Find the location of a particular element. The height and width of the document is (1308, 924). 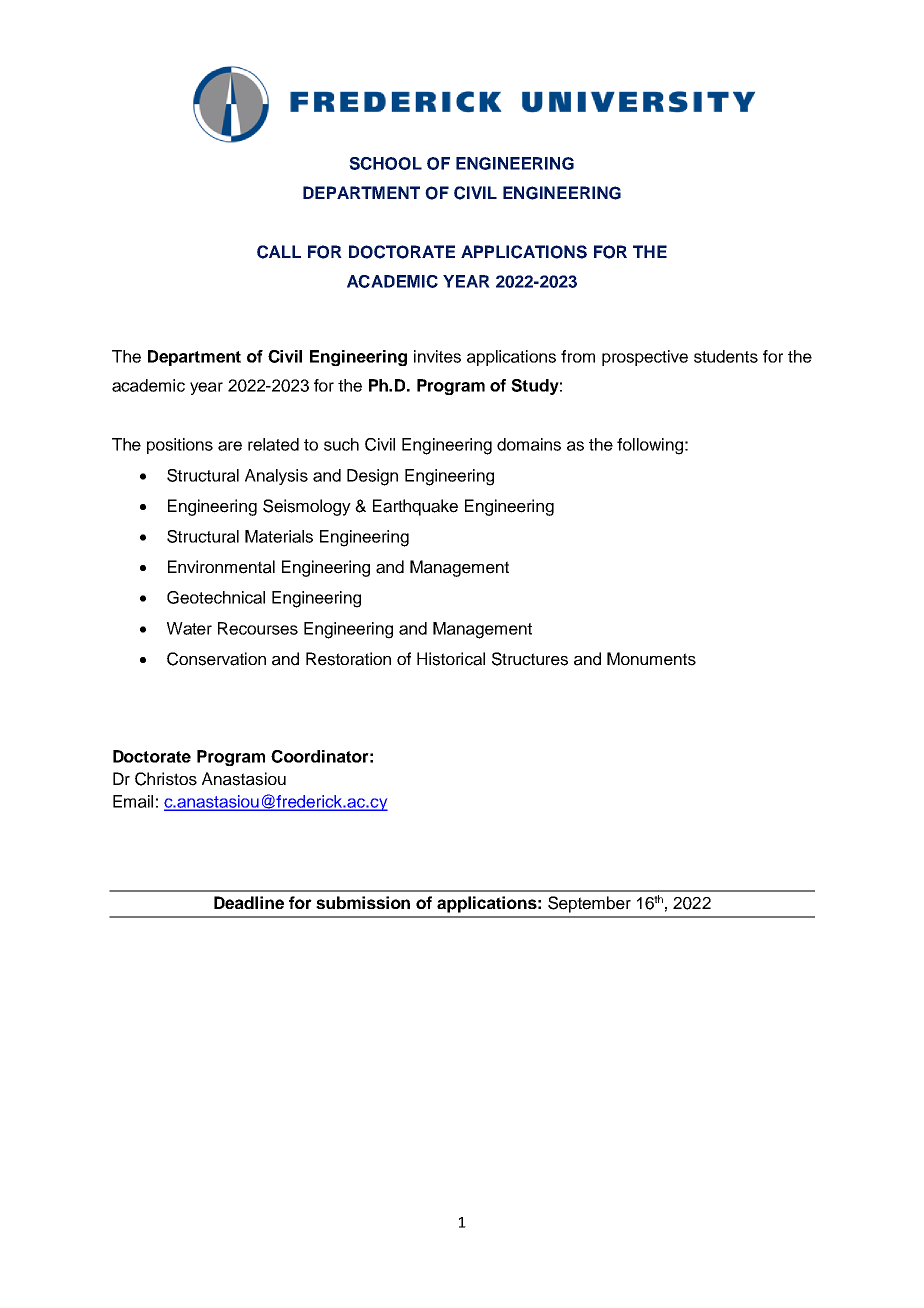

Environmental is located at coordinates (221, 567).
